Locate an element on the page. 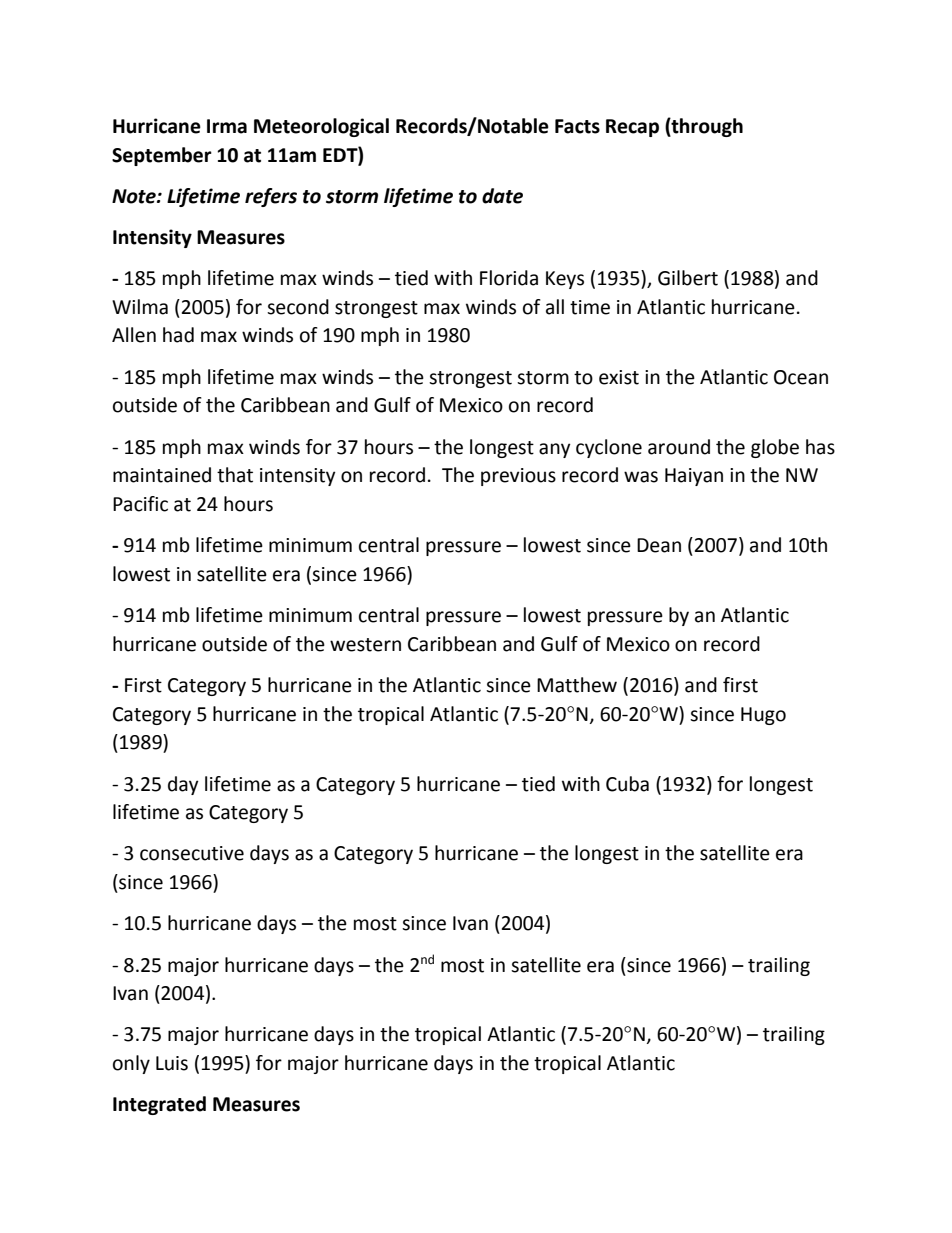 This page has width=952, height=1233. Integrated is located at coordinates (159, 1105).
